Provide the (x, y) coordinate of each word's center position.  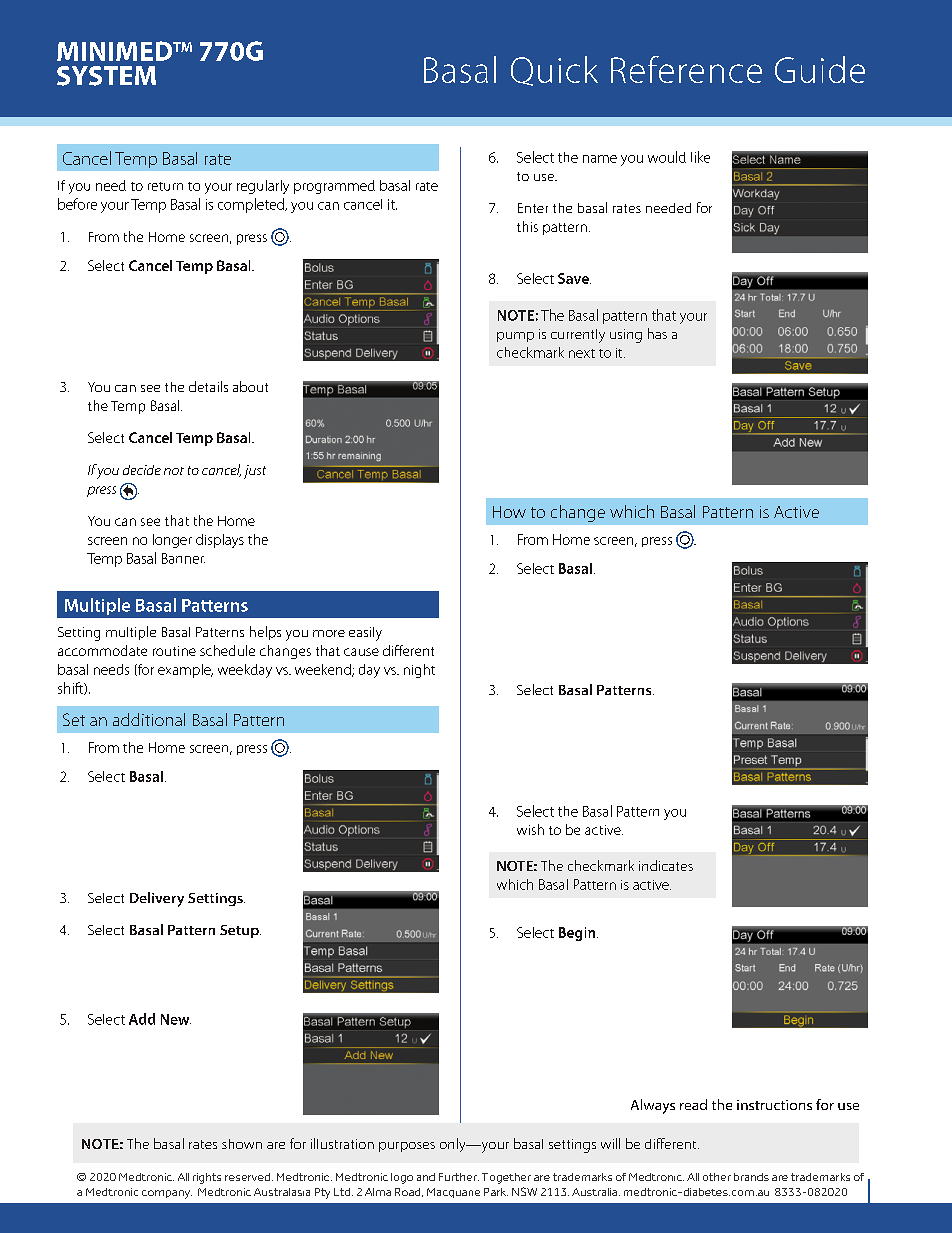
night (419, 671)
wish (530, 829)
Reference (686, 69)
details (208, 386)
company (167, 1194)
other (717, 1177)
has (657, 333)
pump (515, 337)
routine (174, 651)
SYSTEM (106, 76)
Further (459, 1177)
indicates (666, 865)
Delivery (157, 899)
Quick (554, 71)
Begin (578, 934)
